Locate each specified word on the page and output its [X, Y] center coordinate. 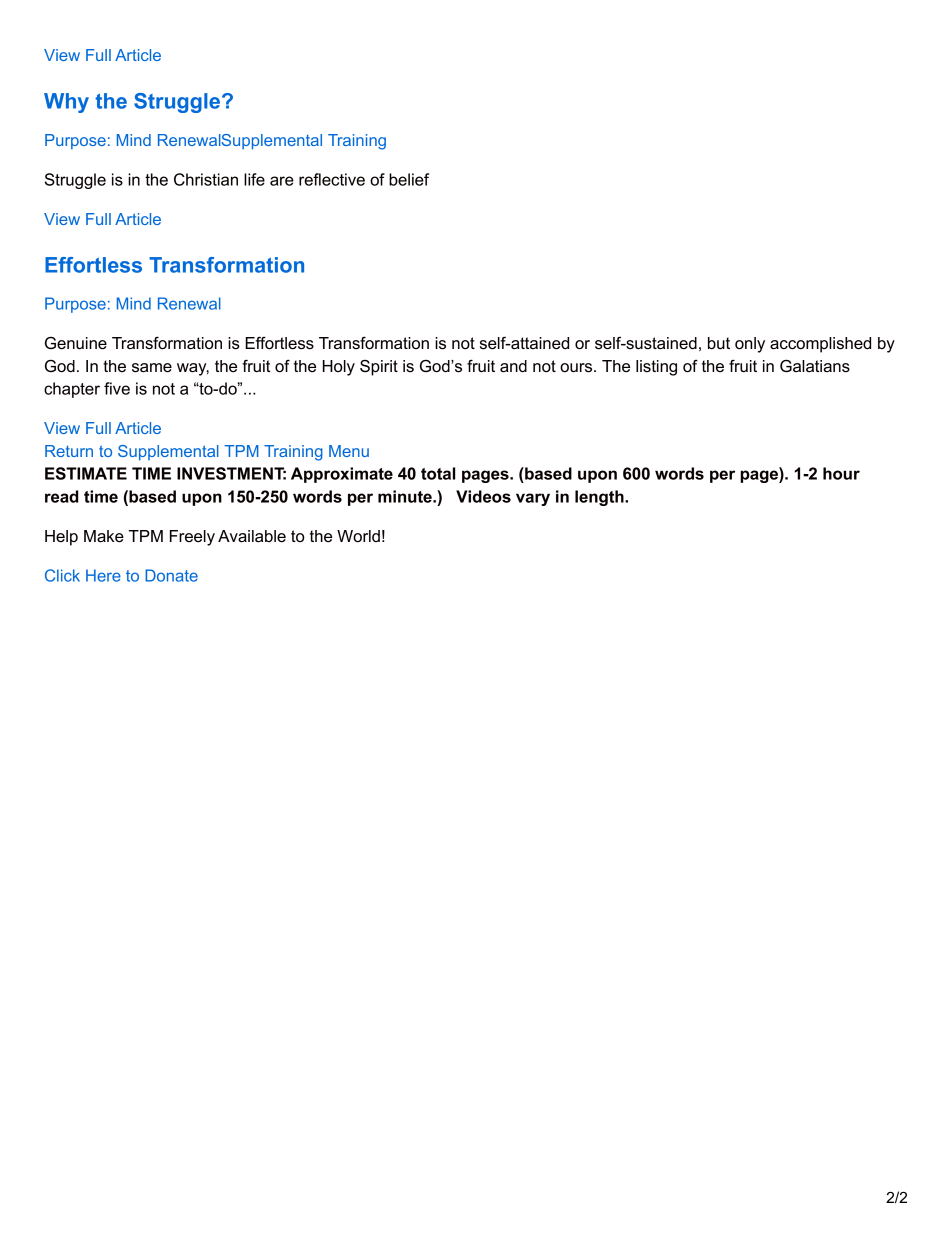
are [282, 181]
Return [69, 451]
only [750, 345]
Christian [206, 179]
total [438, 473]
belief [409, 179]
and [513, 366]
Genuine [76, 343]
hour [841, 473]
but [719, 343]
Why [66, 103]
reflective [332, 179]
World [358, 536]
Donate [171, 575]
